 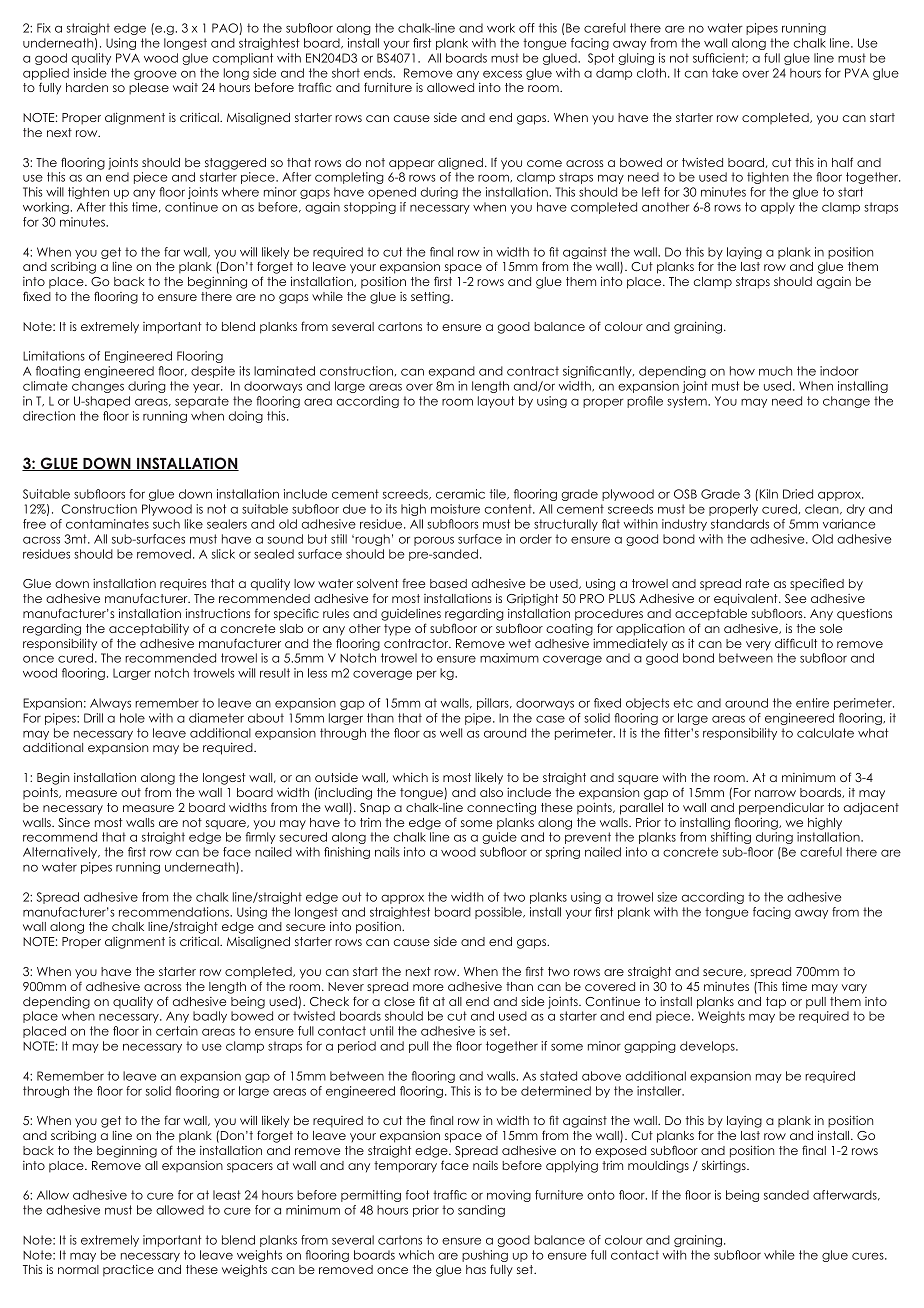 What do you see at coordinates (509, 658) in the screenshot?
I see `maximum` at bounding box center [509, 658].
